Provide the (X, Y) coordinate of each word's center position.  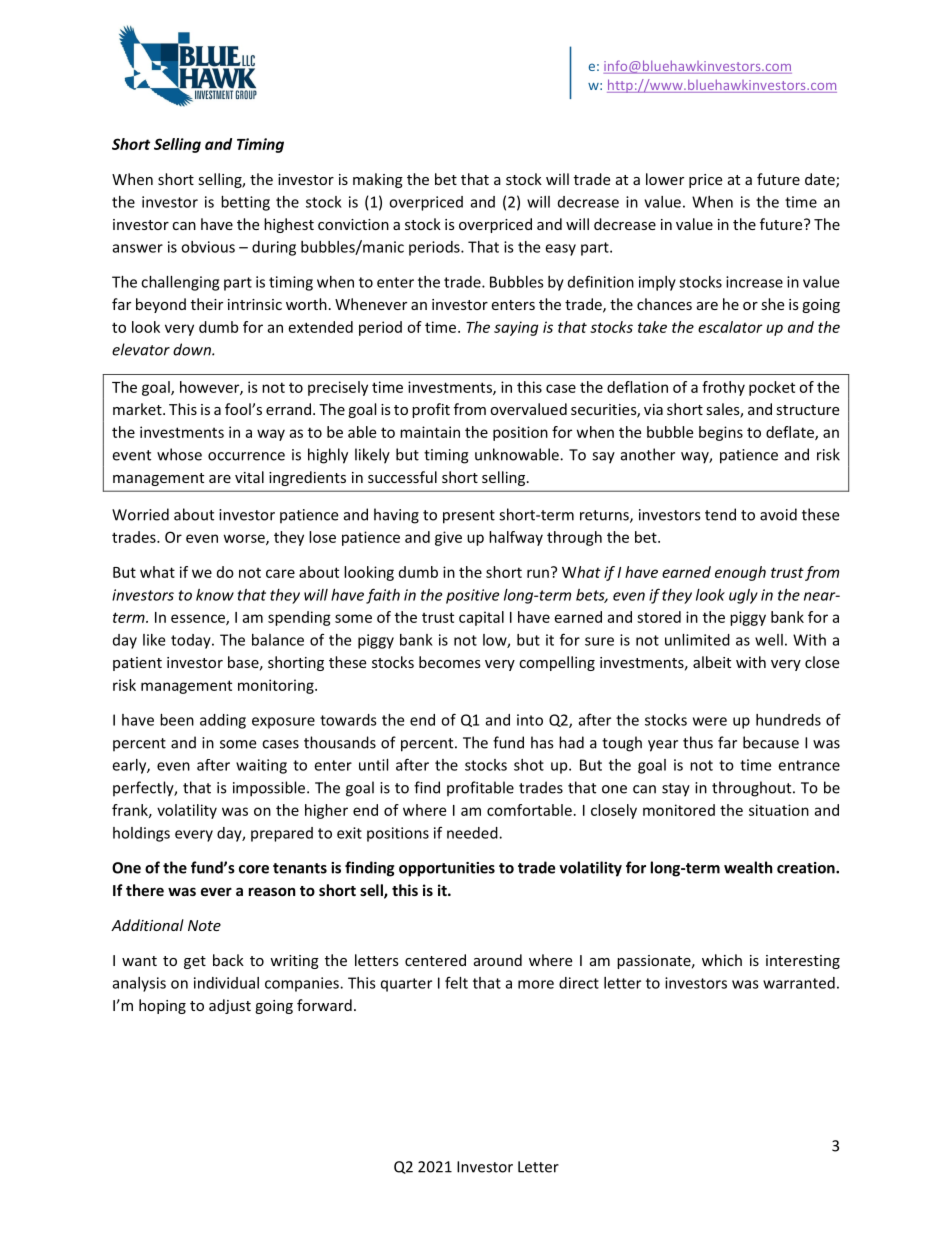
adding (223, 721)
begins (721, 433)
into (530, 720)
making (378, 180)
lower (665, 179)
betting (245, 203)
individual (226, 983)
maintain (430, 432)
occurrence (246, 456)
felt (456, 982)
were (710, 721)
